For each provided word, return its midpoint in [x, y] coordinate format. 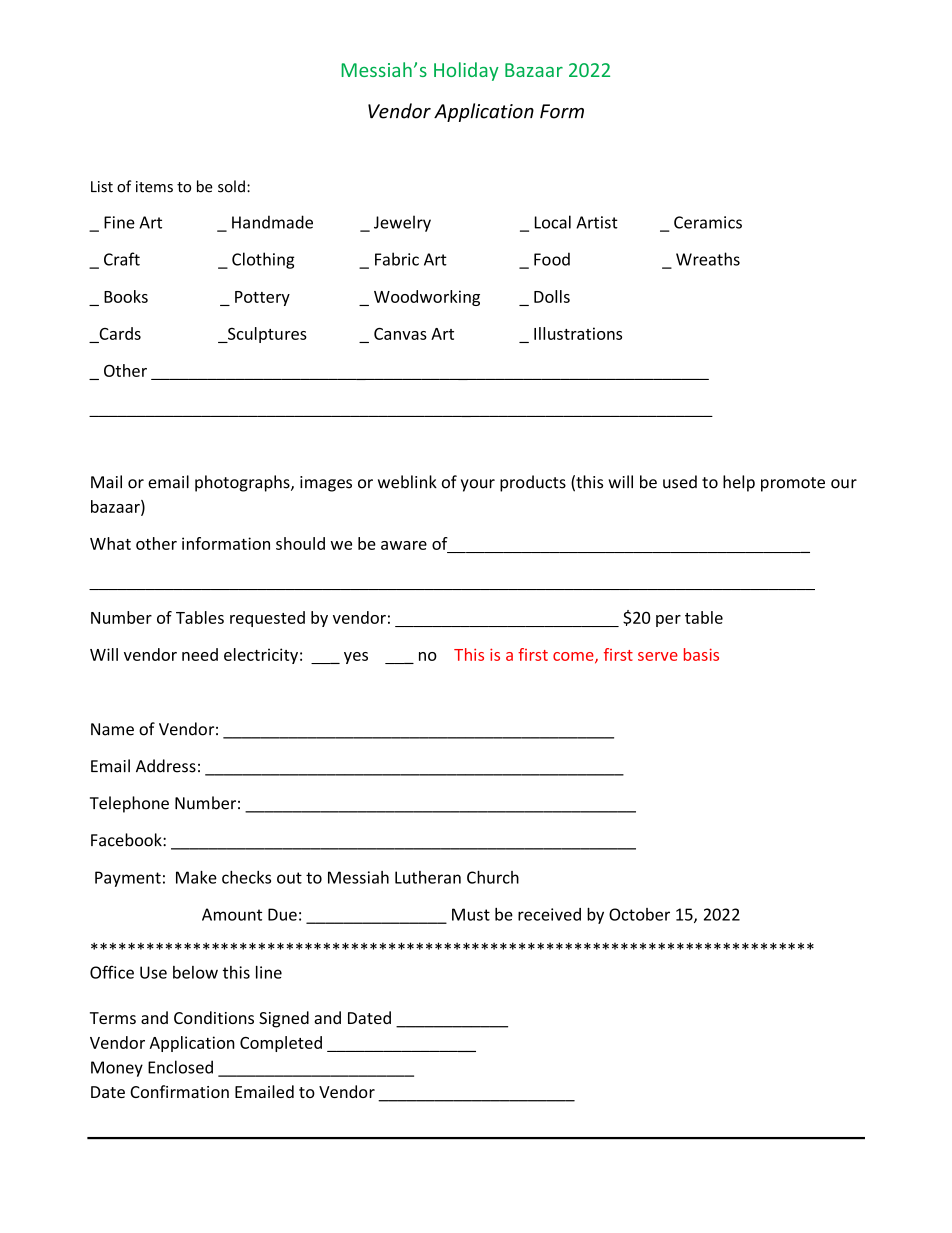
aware [404, 545]
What [110, 543]
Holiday [466, 71]
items [154, 187]
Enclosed [180, 1067]
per [668, 621]
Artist [597, 222]
